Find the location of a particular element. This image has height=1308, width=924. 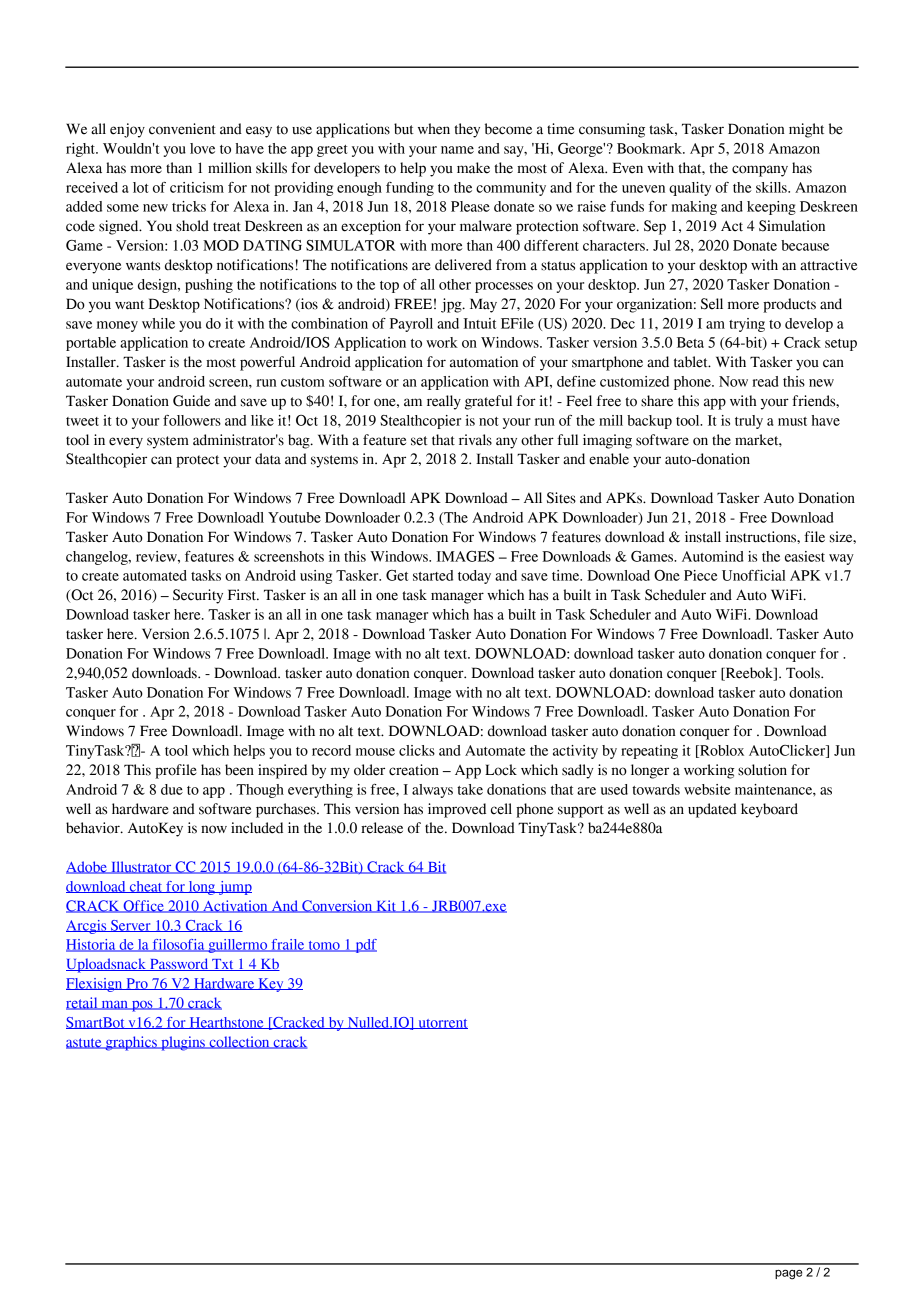

name is located at coordinates (457, 150).
